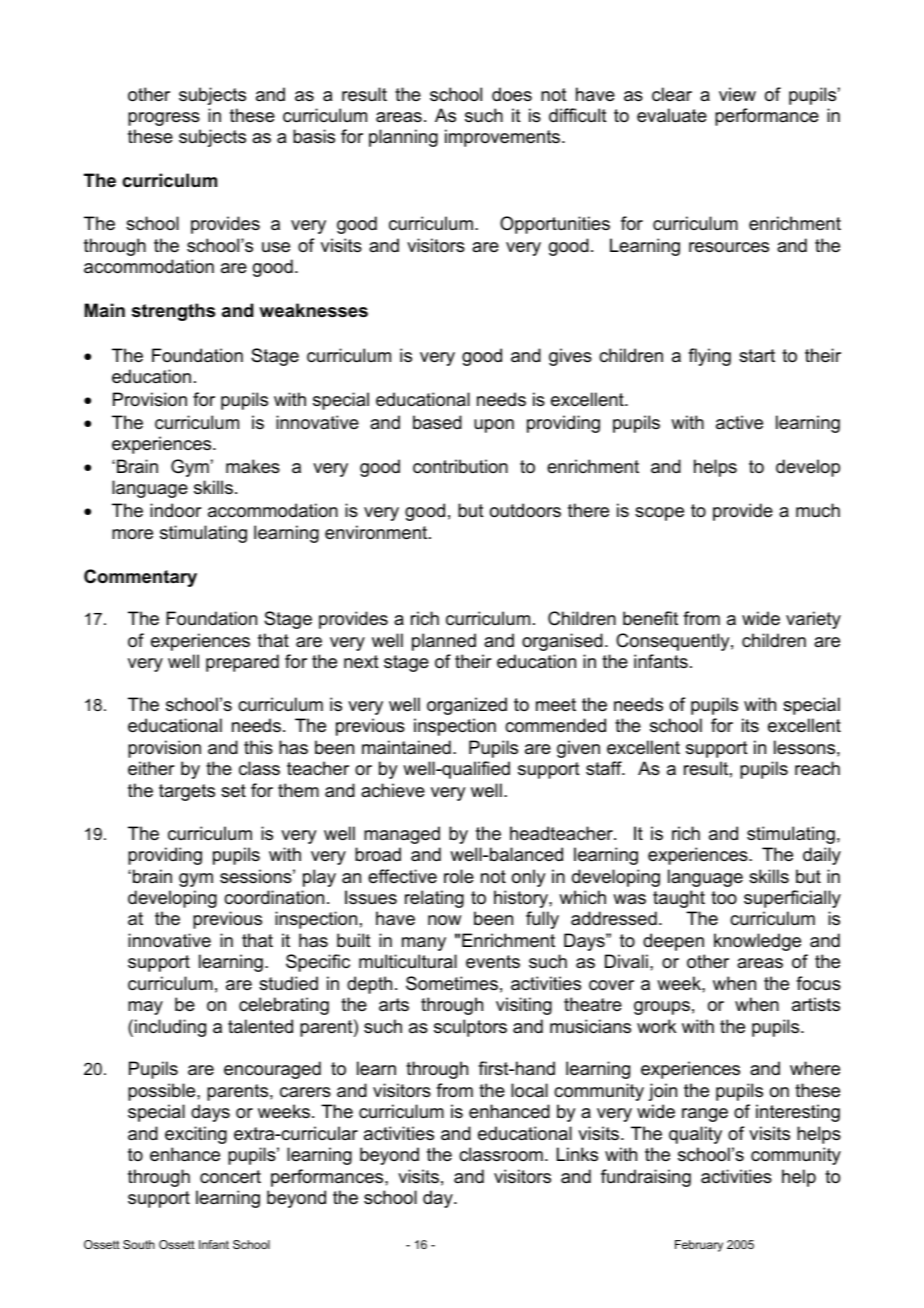 This page has height=1308, width=924. Describe the element at coordinates (187, 792) in the page. I see `targets` at that location.
